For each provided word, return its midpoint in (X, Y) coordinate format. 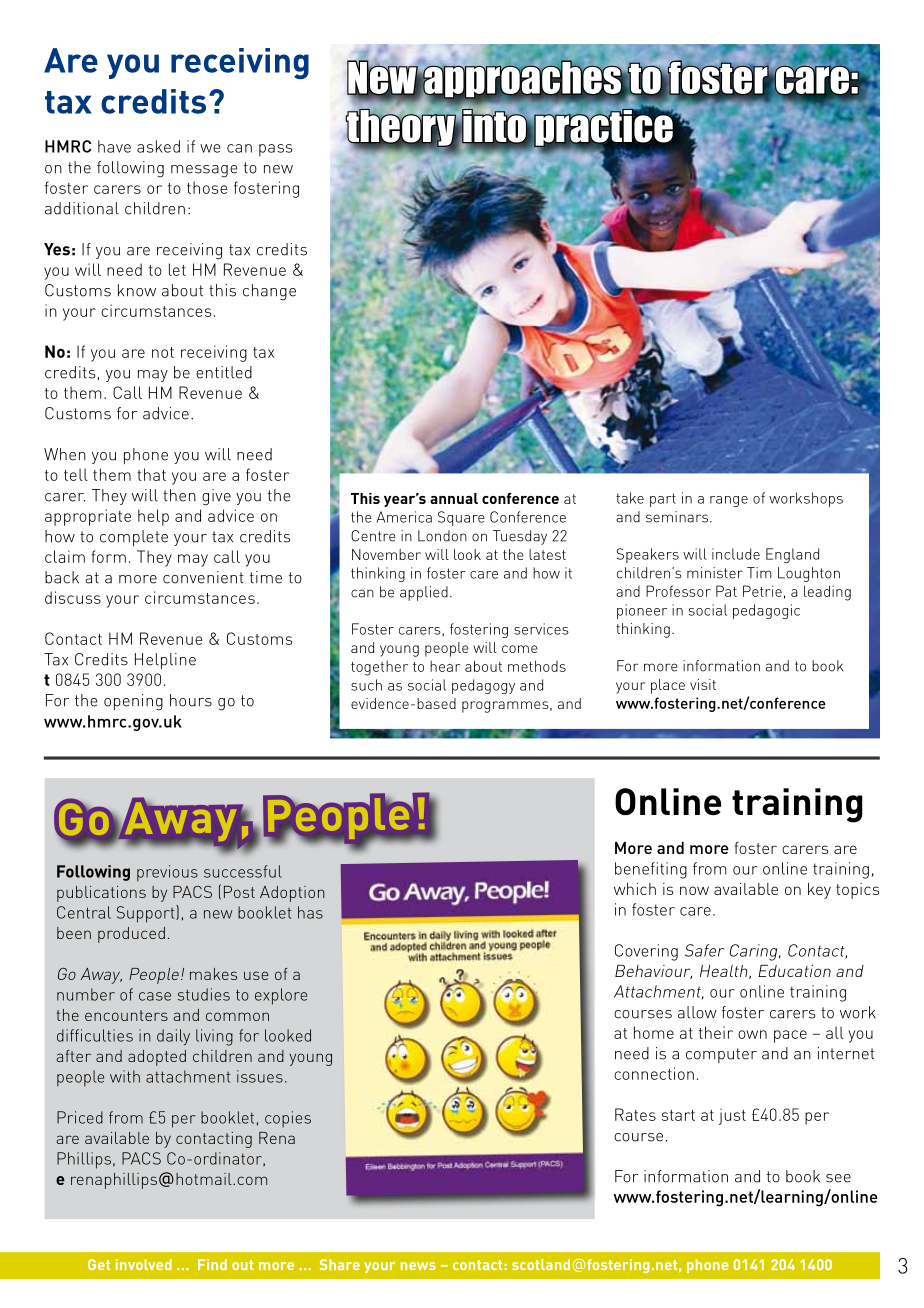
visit (703, 684)
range (729, 501)
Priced (80, 1117)
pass (275, 150)
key (819, 891)
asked (158, 146)
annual (454, 498)
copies (288, 1119)
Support (147, 914)
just (732, 1116)
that (151, 474)
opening (133, 702)
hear (445, 666)
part (663, 500)
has (310, 912)
